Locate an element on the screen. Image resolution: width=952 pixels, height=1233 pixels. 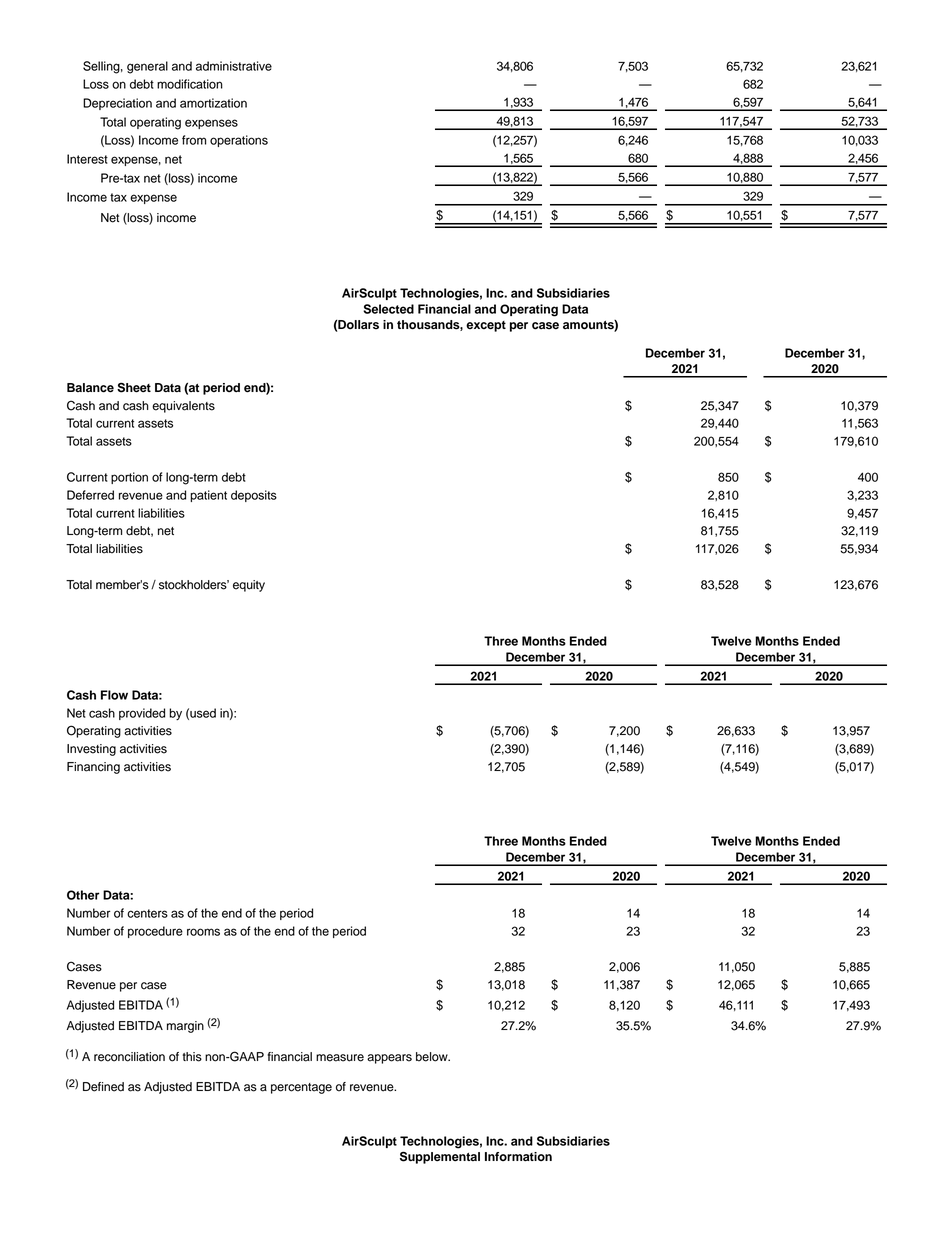
Flow is located at coordinates (114, 695).
